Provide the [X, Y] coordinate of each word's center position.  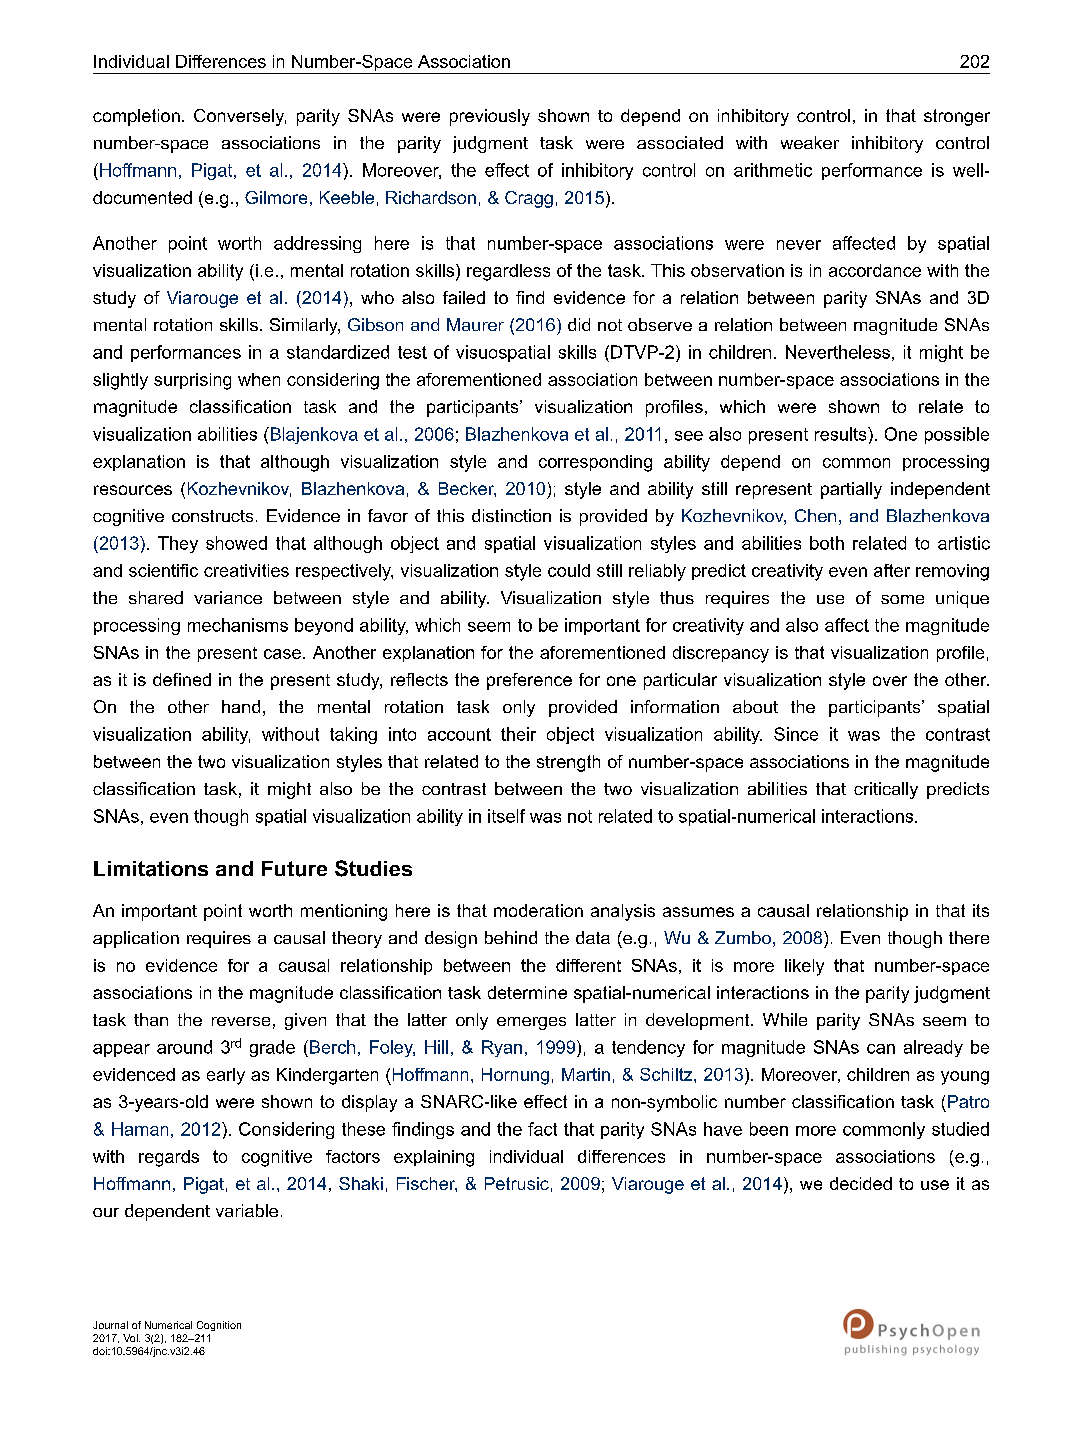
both [827, 543]
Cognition [219, 1326]
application [136, 939]
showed [236, 543]
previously [490, 117]
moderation [538, 910]
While [785, 1019]
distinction [511, 515]
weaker [810, 142]
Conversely [240, 117]
